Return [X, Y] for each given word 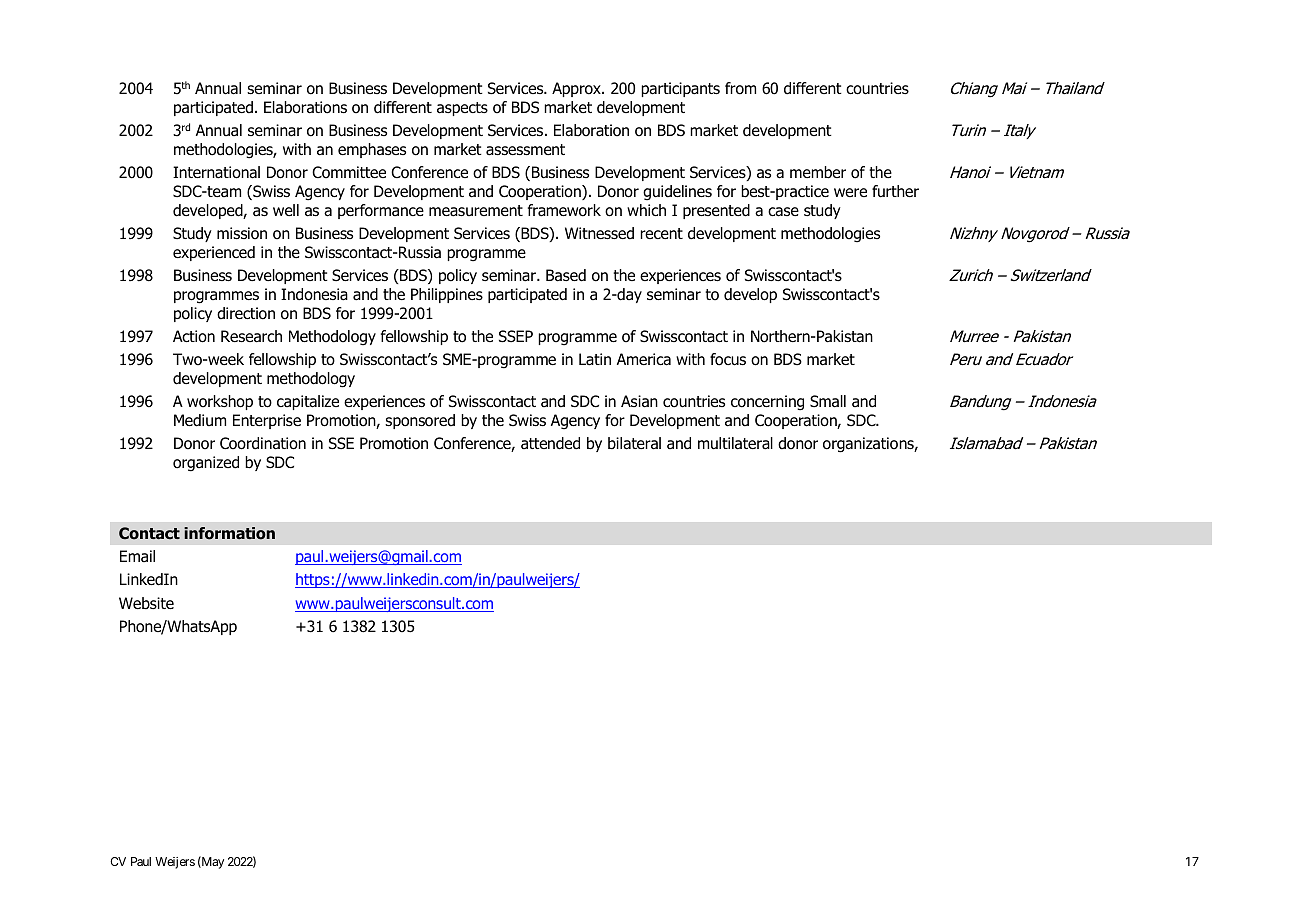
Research [251, 336]
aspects [462, 109]
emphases [372, 150]
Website [146, 603]
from [740, 88]
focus [728, 359]
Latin [595, 359]
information [229, 533]
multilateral [735, 443]
